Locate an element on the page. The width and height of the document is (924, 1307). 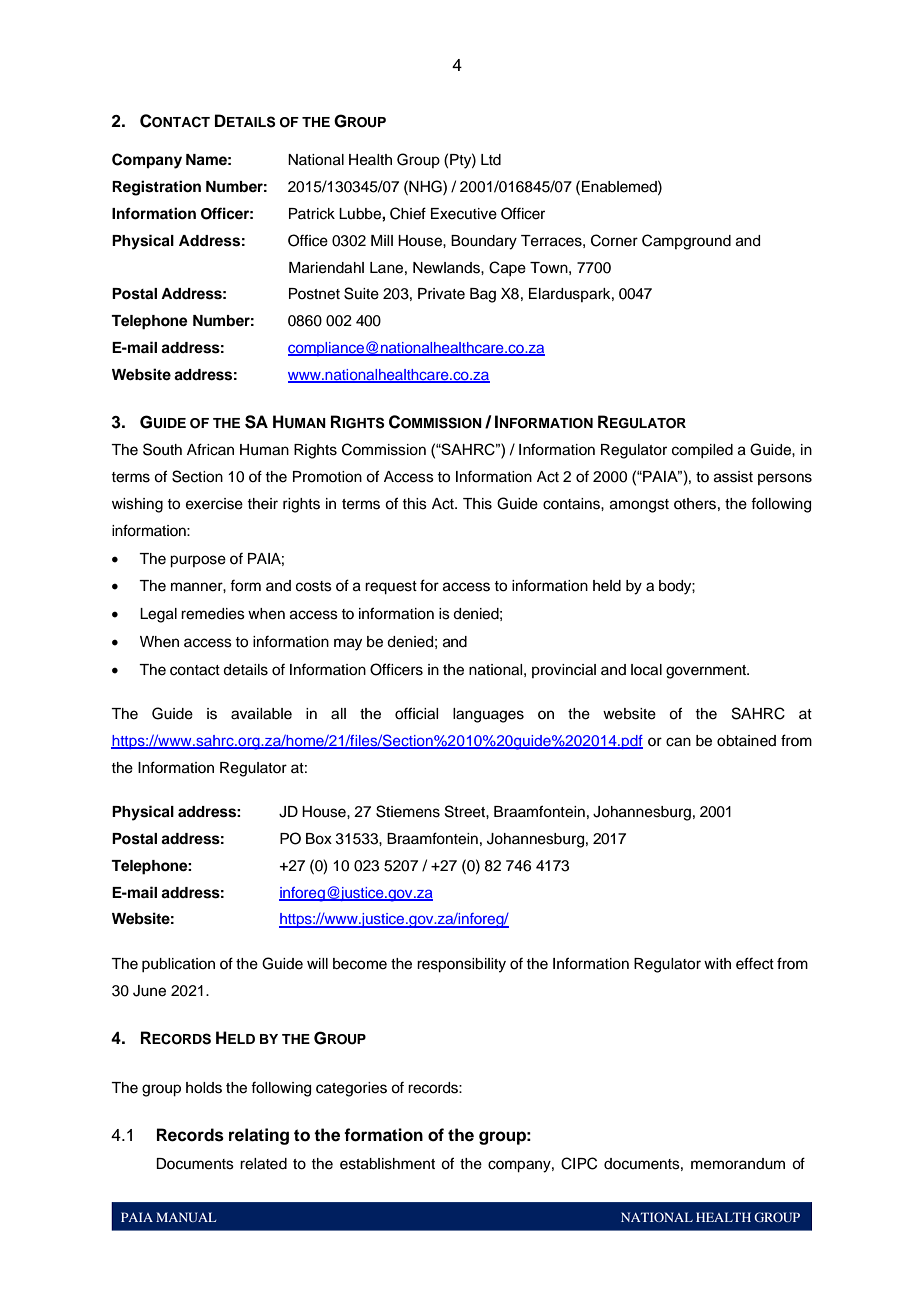
Executive is located at coordinates (464, 214).
